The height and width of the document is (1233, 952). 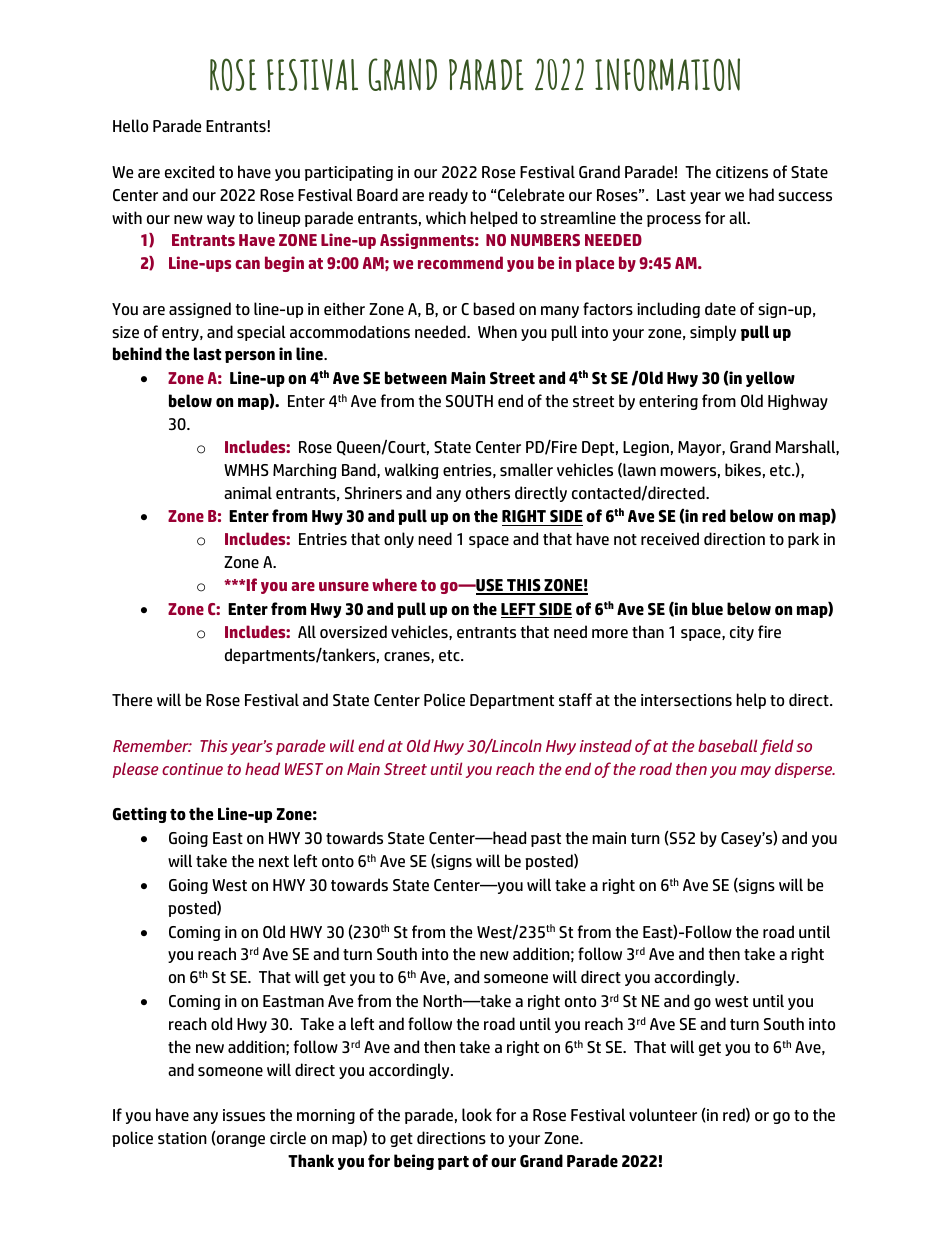 I want to click on ready, so click(x=448, y=196).
